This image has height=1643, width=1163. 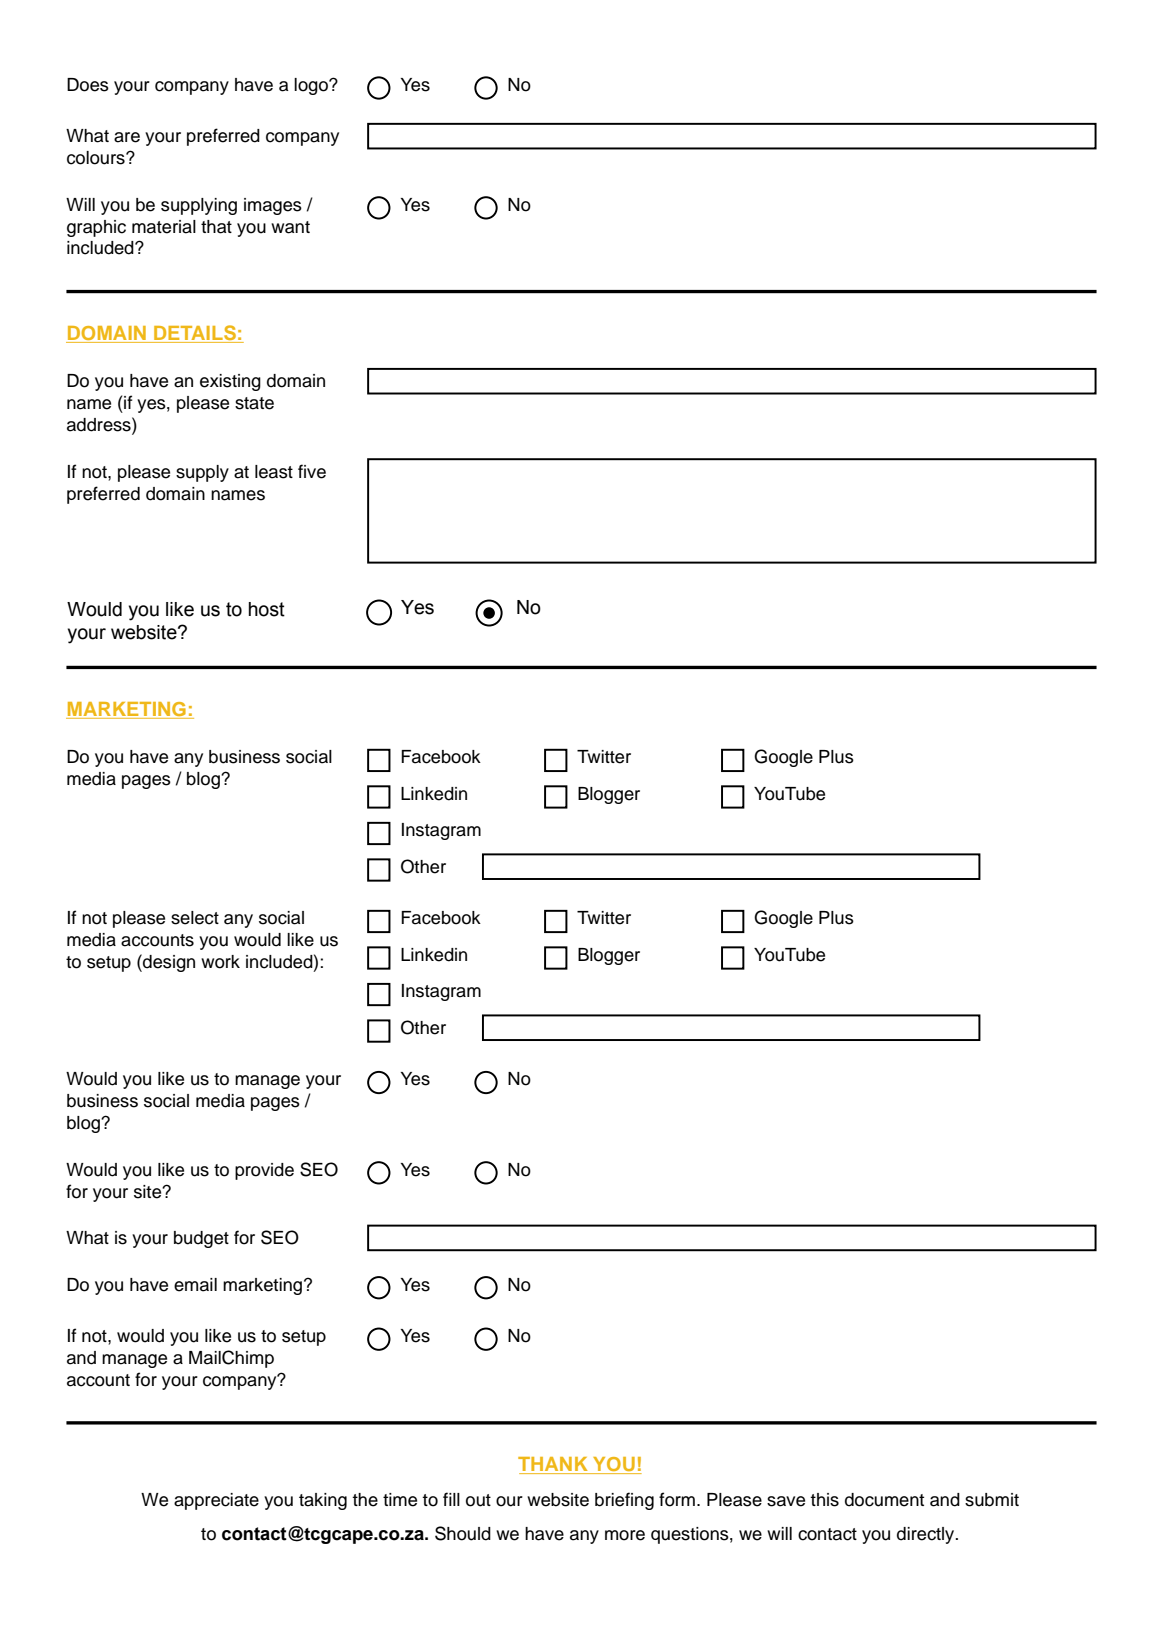 What do you see at coordinates (824, 1500) in the image?
I see `this` at bounding box center [824, 1500].
